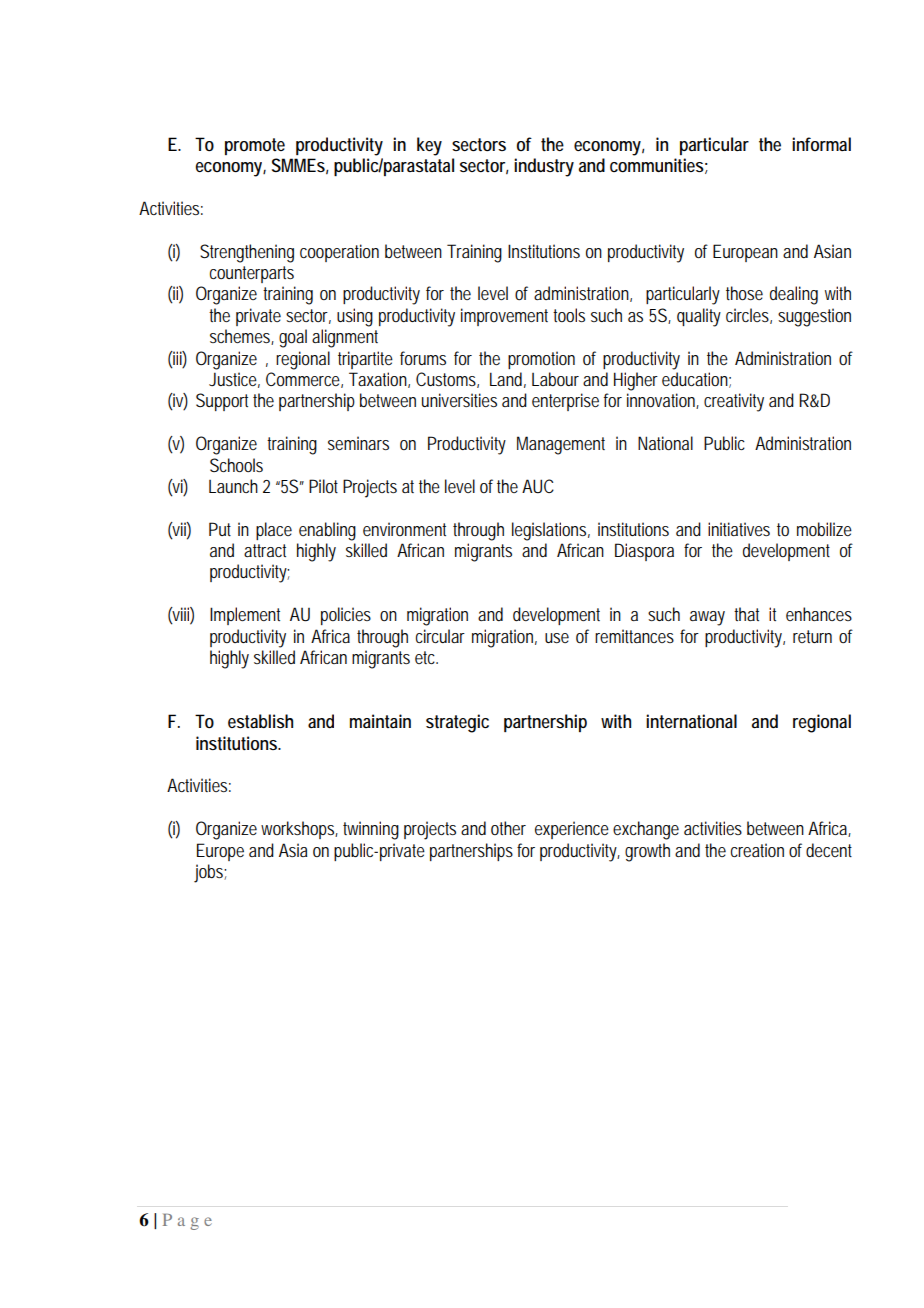 This document has width=924, height=1308. Describe the element at coordinates (508, 828) in the document. I see `other` at that location.
